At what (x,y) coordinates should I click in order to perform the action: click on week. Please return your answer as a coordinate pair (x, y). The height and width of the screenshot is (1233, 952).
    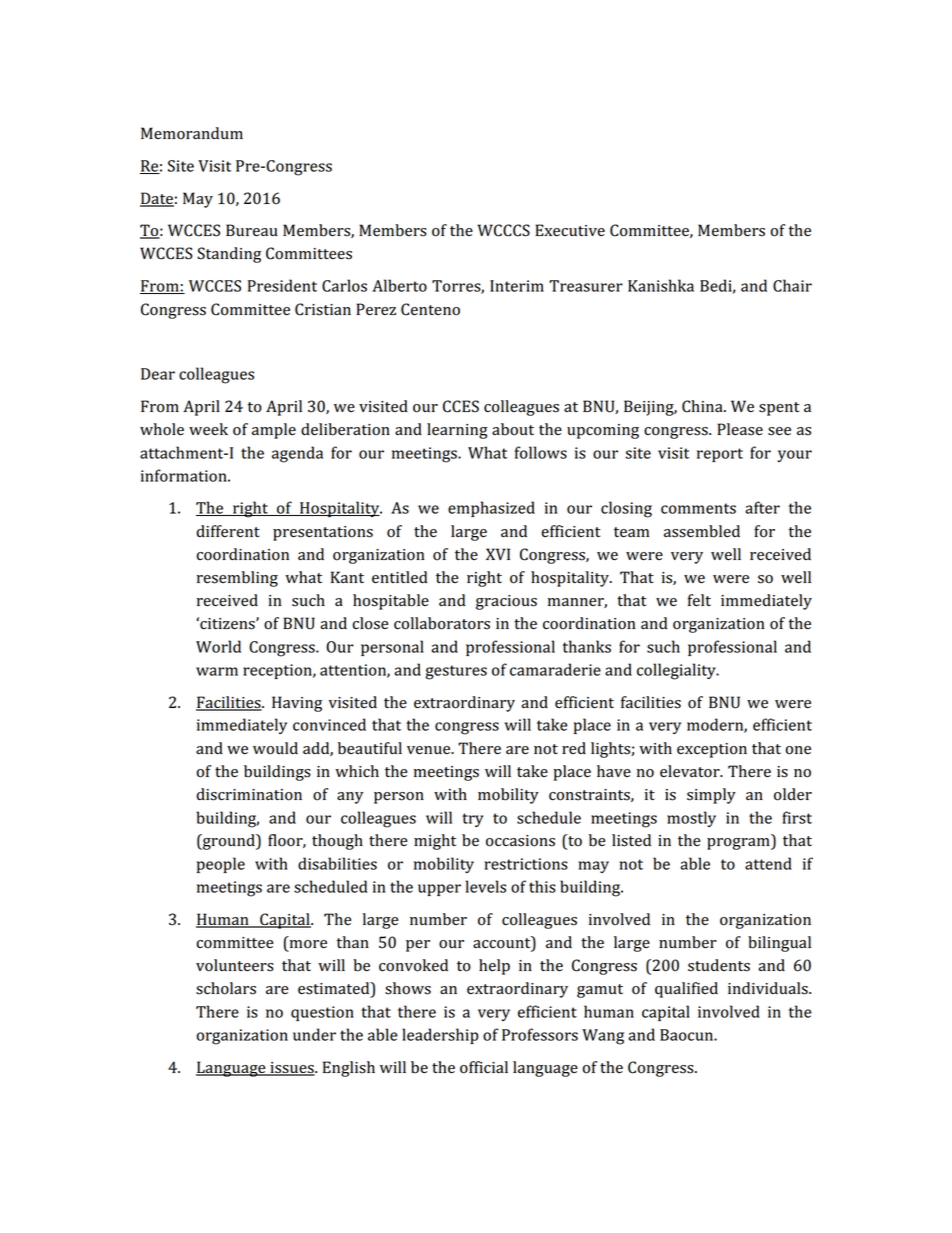
    Looking at the image, I should click on (208, 429).
